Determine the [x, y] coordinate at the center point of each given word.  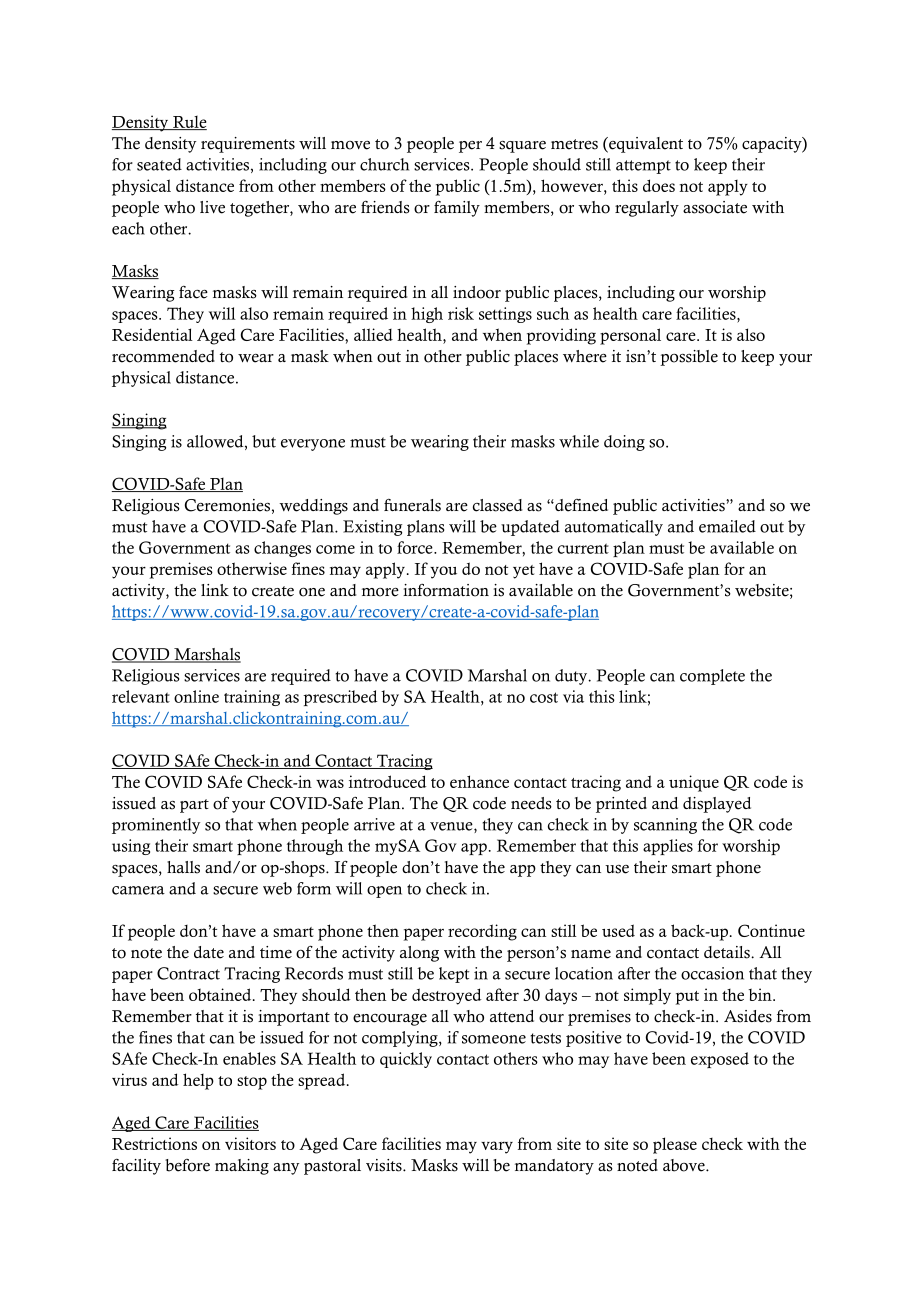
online [196, 696]
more [380, 592]
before [187, 1165]
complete [712, 677]
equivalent [645, 145]
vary [497, 1147]
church [384, 164]
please [675, 1145]
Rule [189, 123]
